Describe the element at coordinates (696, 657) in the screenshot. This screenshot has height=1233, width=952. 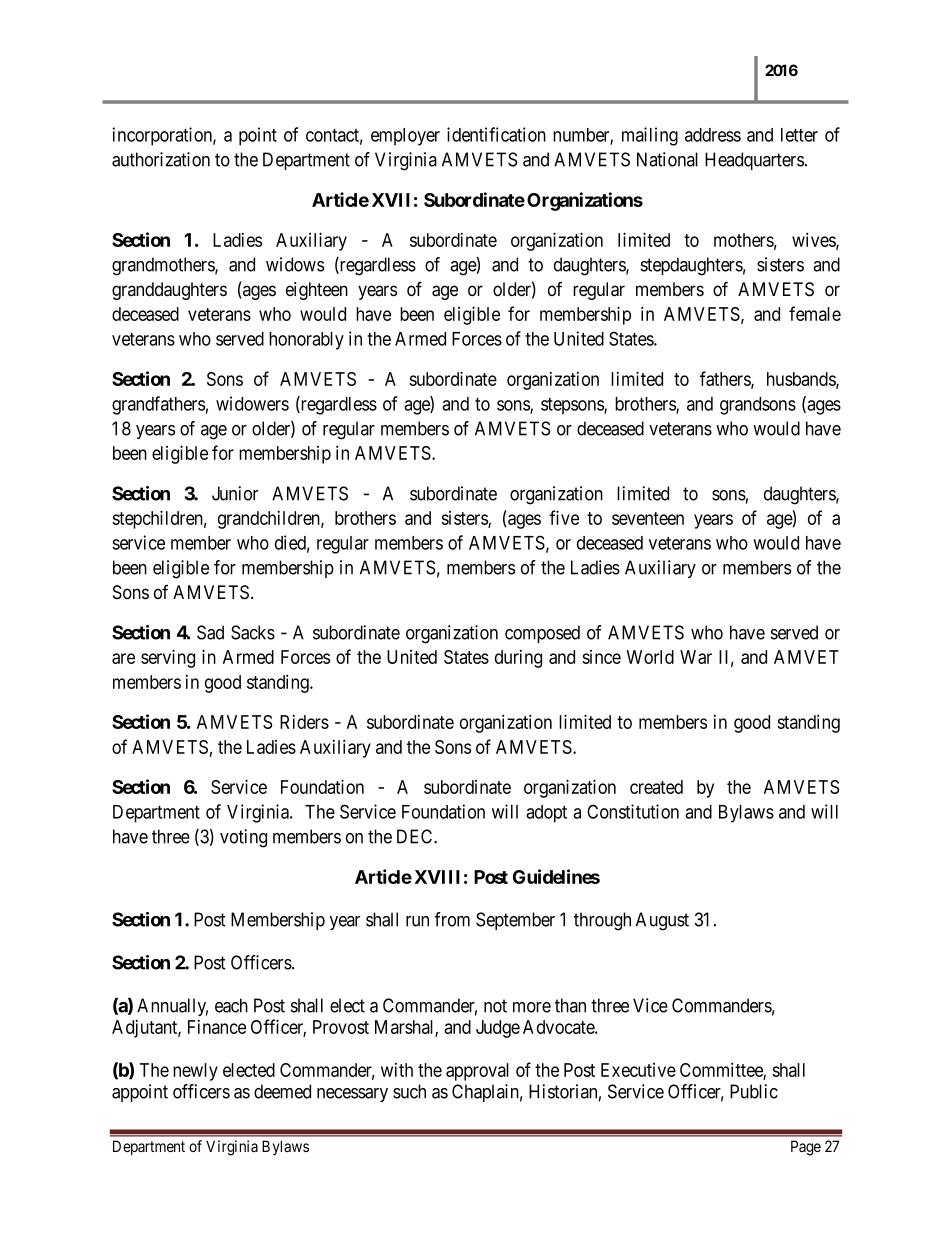
I see `War` at that location.
